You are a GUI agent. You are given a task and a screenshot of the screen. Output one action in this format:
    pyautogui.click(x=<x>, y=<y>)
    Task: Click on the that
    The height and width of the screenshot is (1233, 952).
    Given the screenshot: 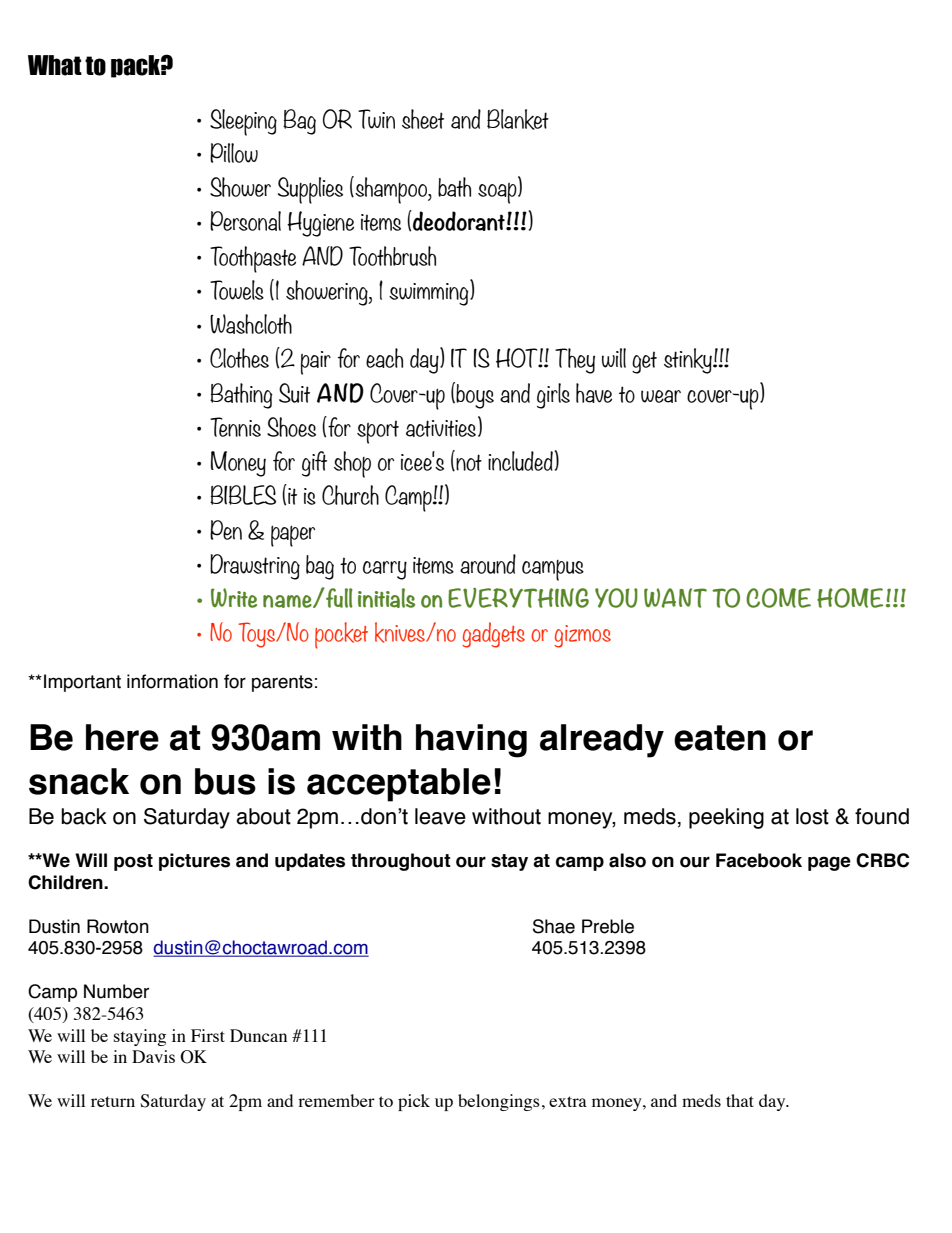 What is the action you would take?
    pyautogui.click(x=740, y=1100)
